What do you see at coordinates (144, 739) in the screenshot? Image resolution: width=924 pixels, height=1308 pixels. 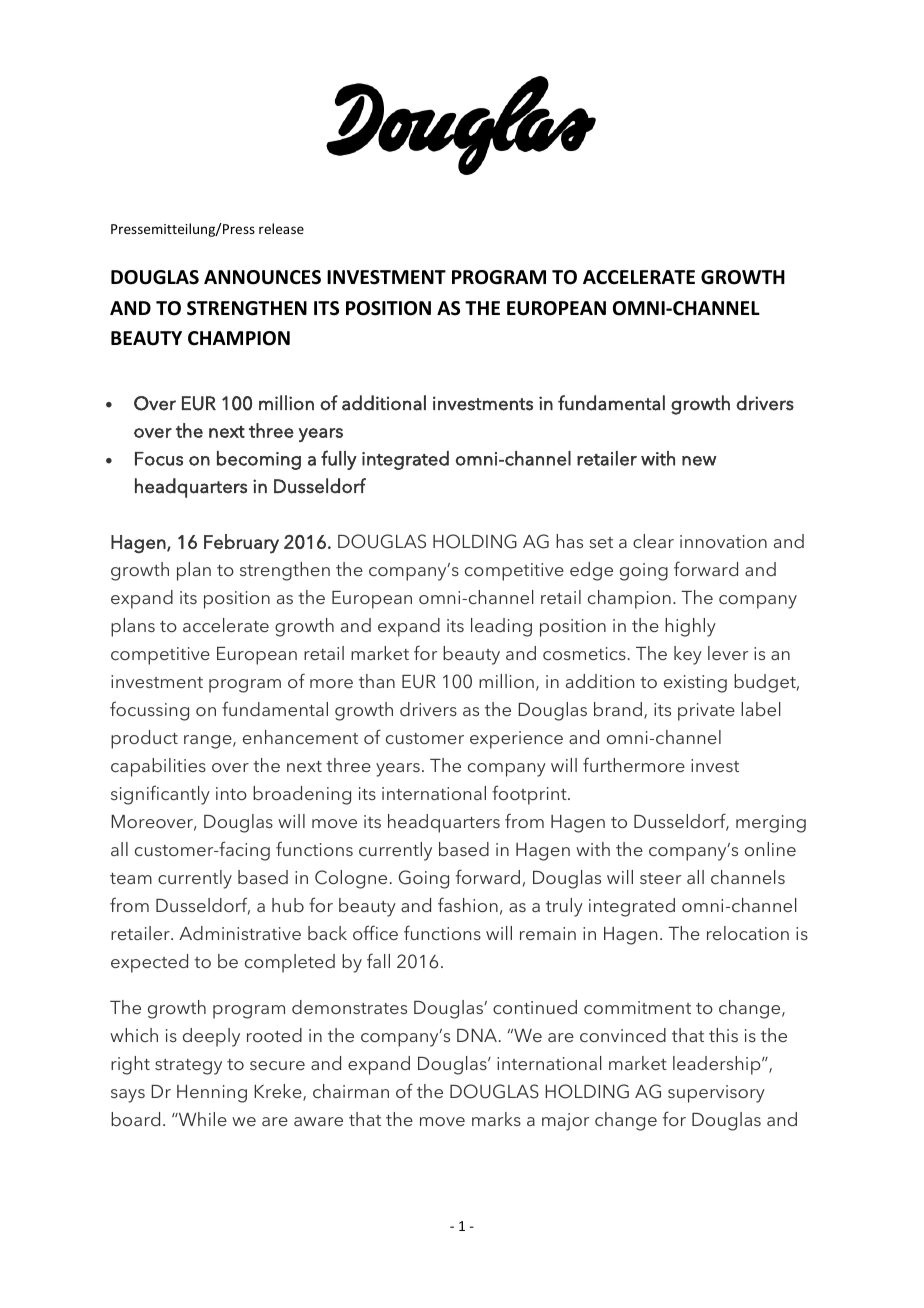 I see `product` at bounding box center [144, 739].
